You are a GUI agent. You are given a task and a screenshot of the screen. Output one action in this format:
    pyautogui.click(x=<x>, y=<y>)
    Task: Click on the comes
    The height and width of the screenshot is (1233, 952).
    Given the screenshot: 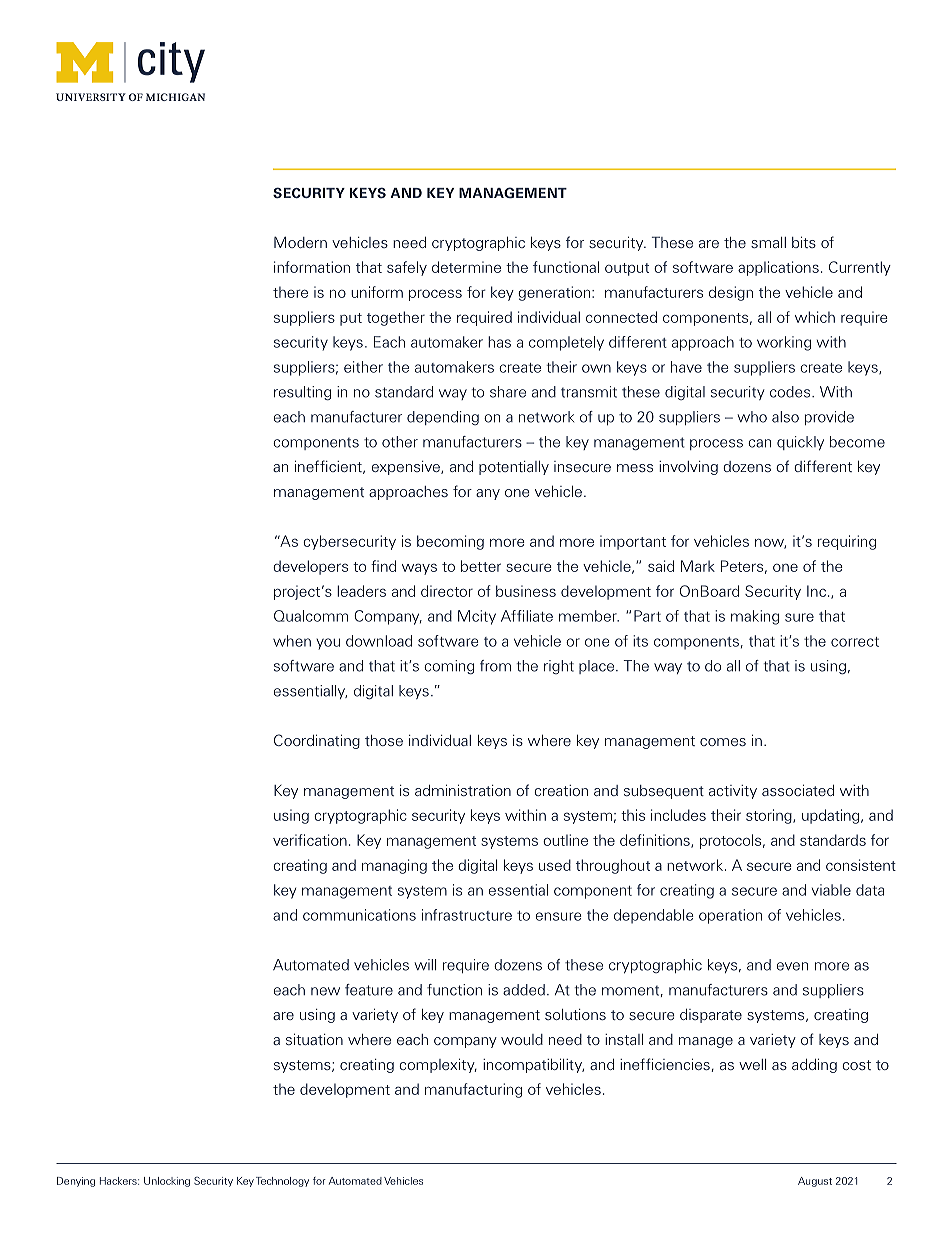 What is the action you would take?
    pyautogui.click(x=723, y=742)
